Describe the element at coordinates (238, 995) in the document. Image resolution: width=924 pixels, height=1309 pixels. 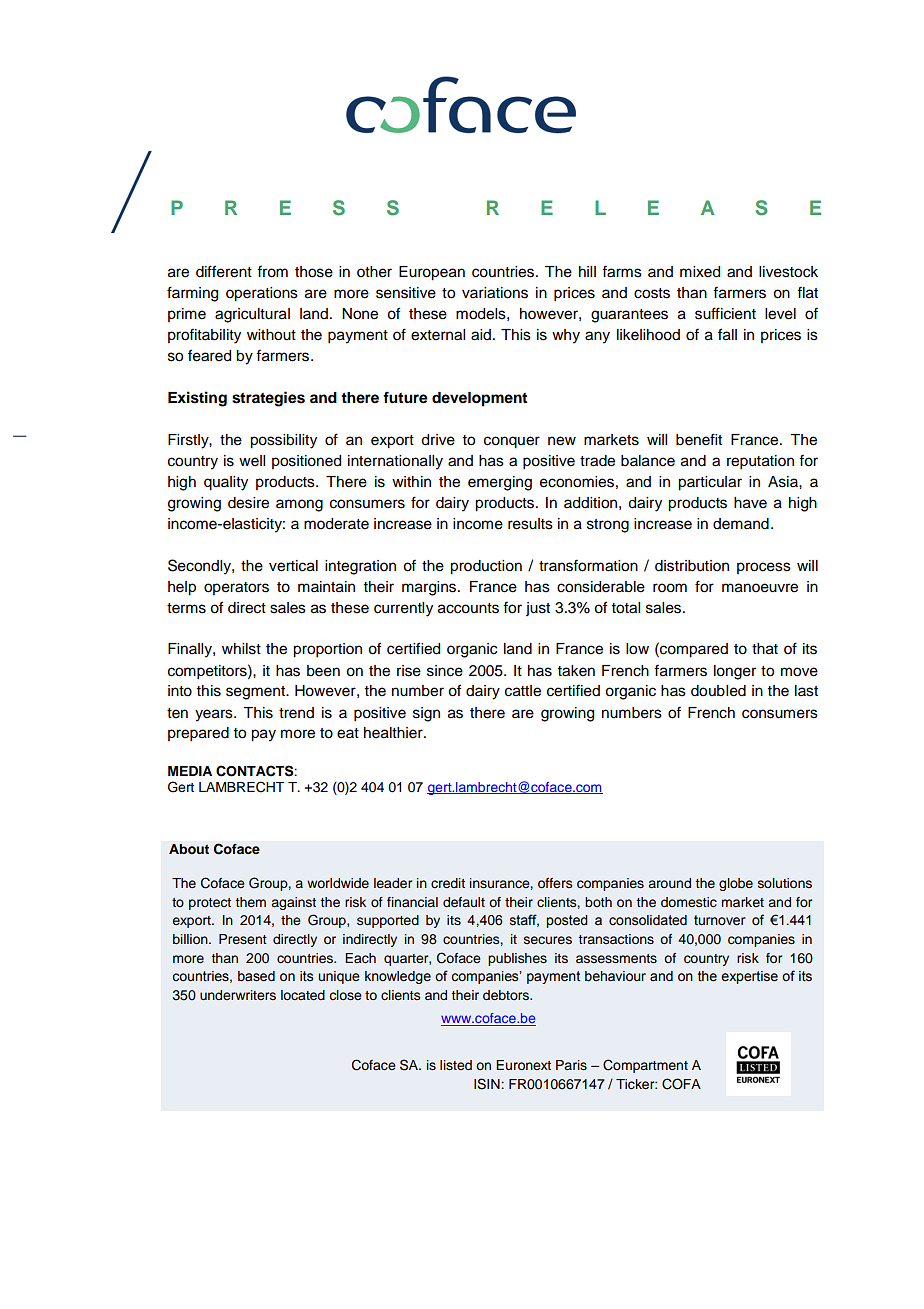
I see `underwriters` at that location.
